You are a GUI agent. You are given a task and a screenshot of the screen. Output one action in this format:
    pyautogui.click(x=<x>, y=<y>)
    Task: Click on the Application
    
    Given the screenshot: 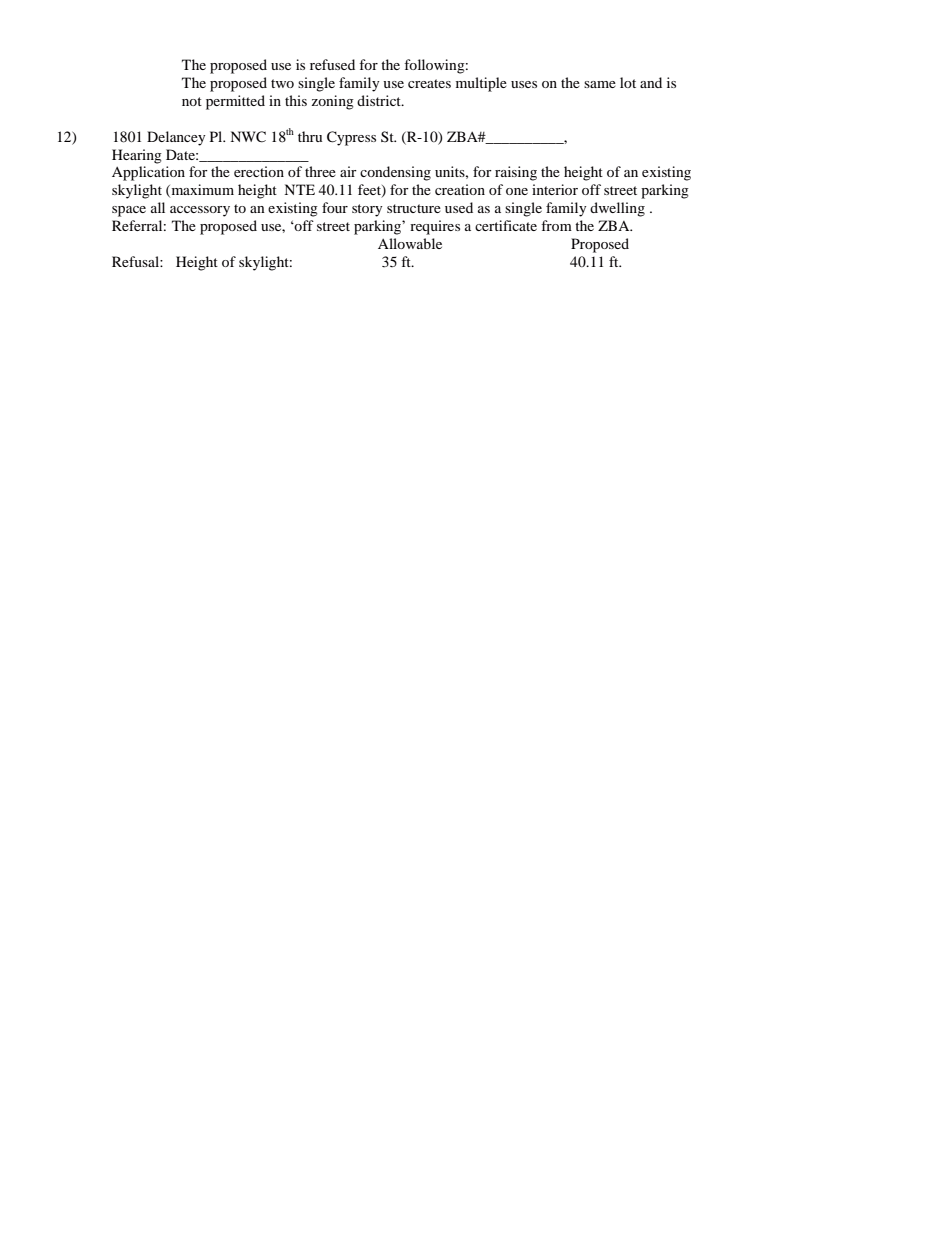 What is the action you would take?
    pyautogui.click(x=148, y=173)
